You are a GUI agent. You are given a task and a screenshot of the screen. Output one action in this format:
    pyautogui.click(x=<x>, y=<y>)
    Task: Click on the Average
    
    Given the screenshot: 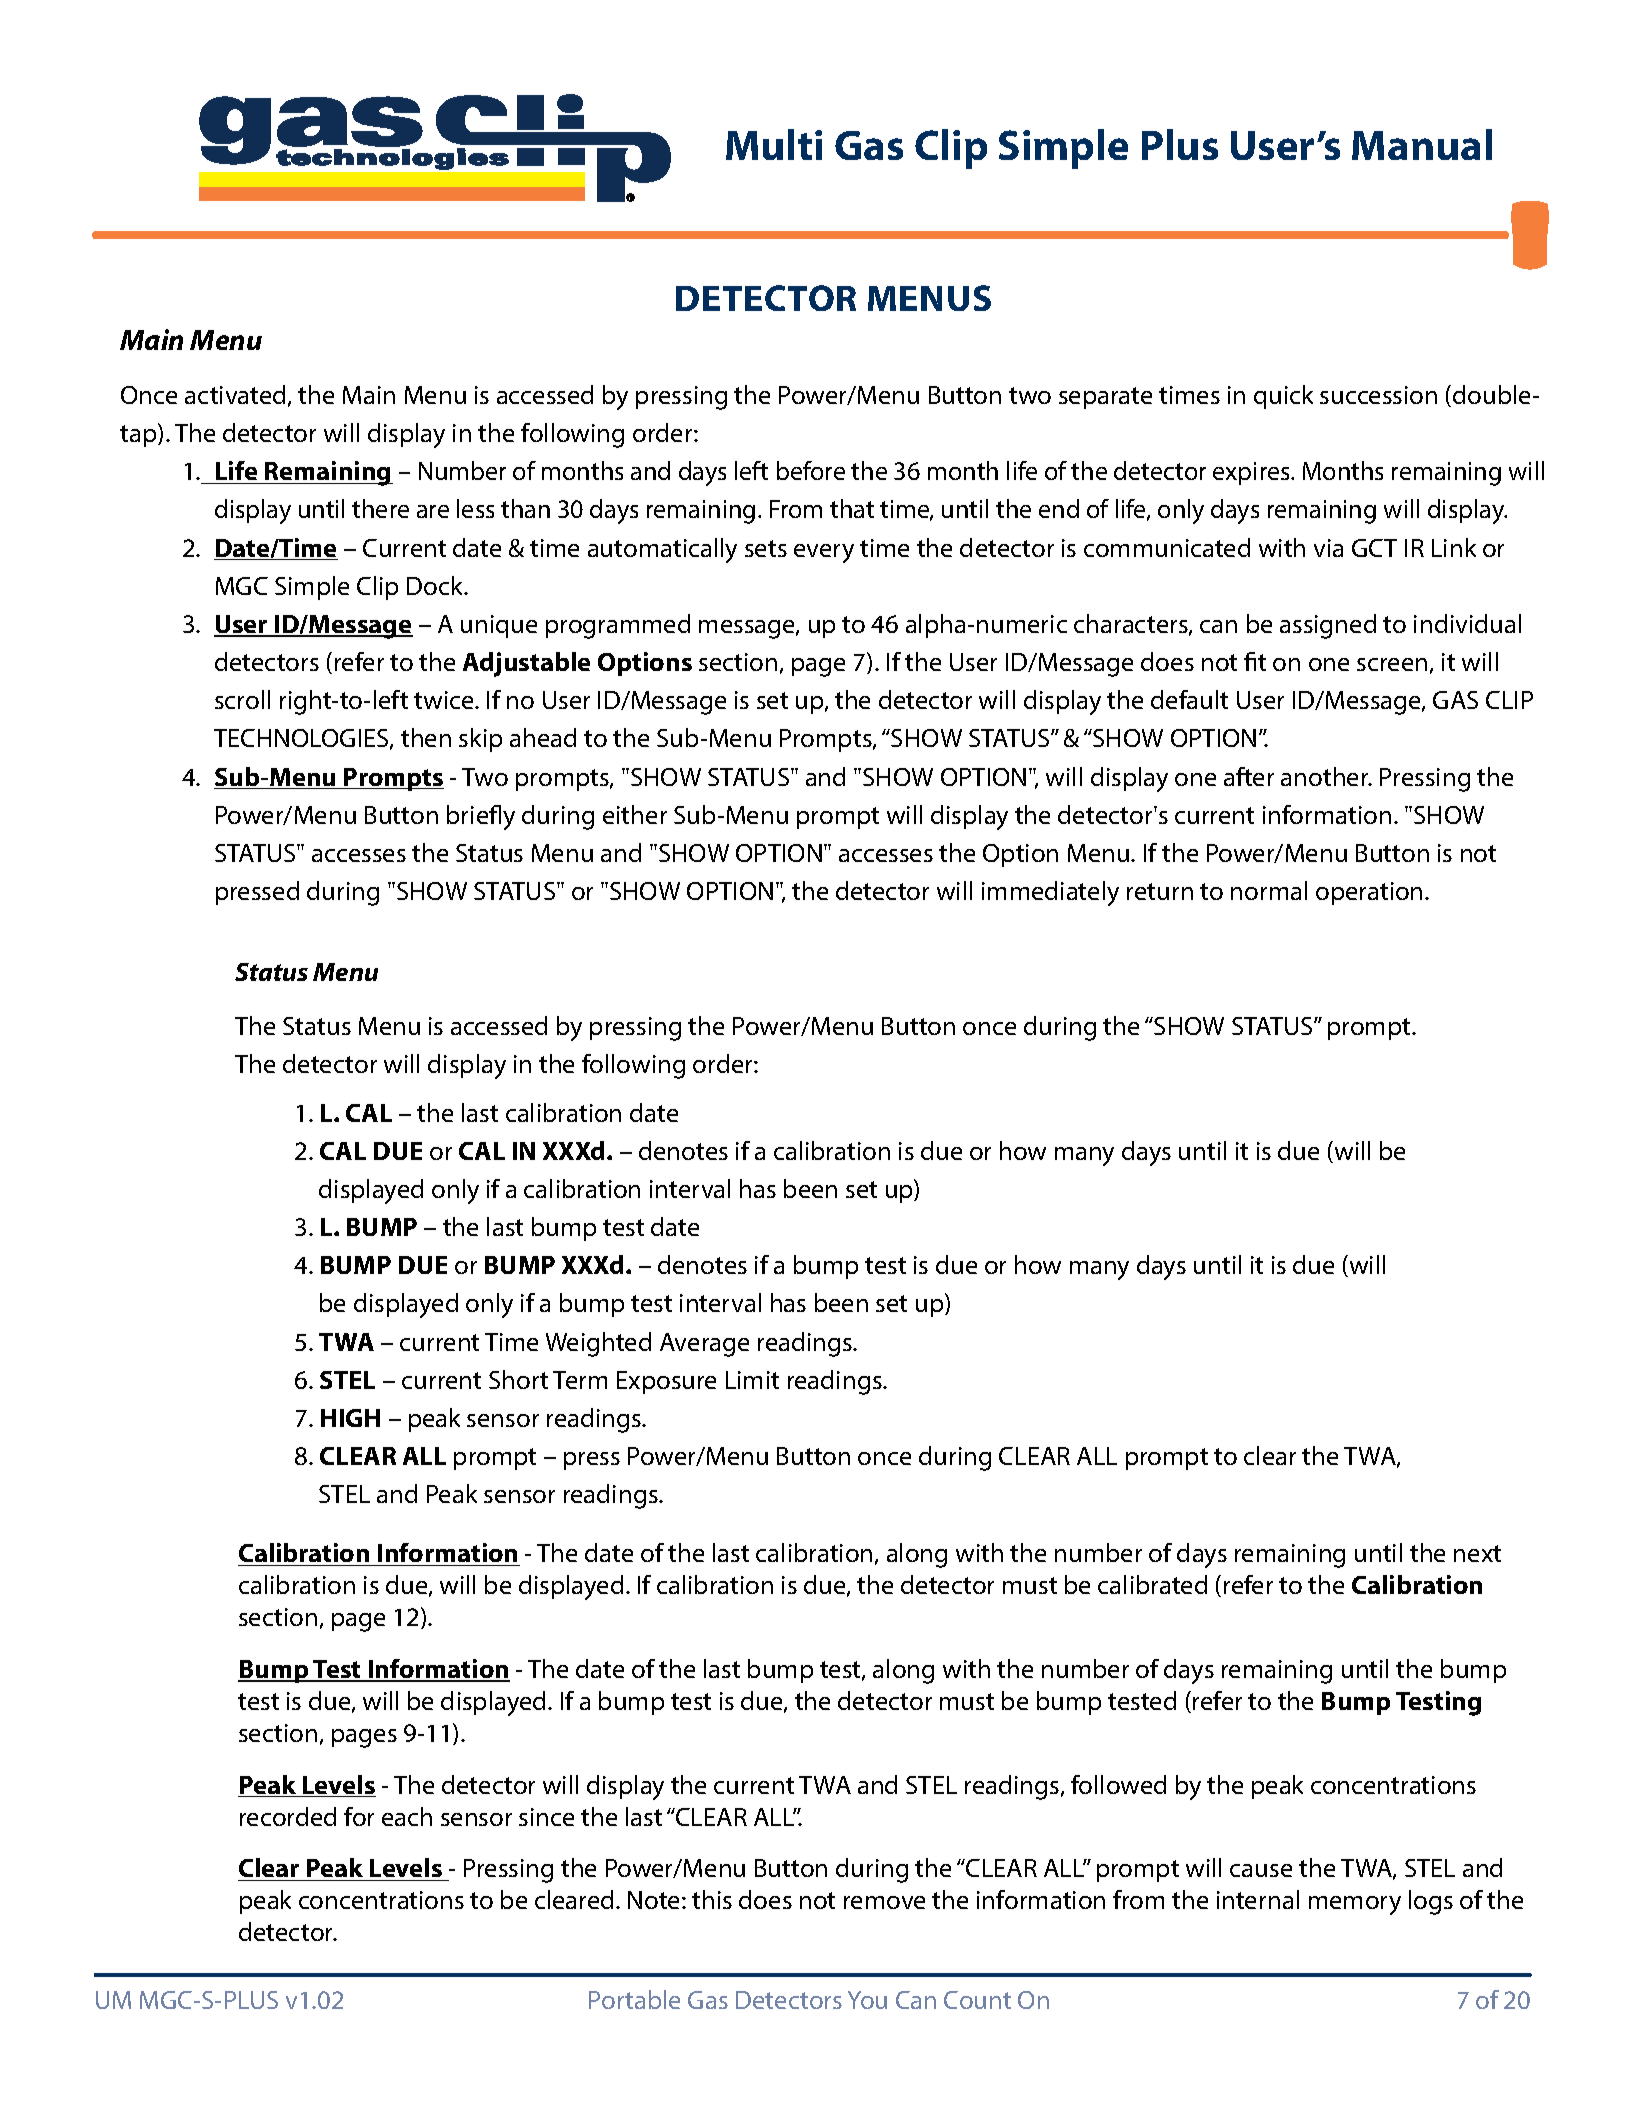 What is the action you would take?
    pyautogui.click(x=704, y=1345)
